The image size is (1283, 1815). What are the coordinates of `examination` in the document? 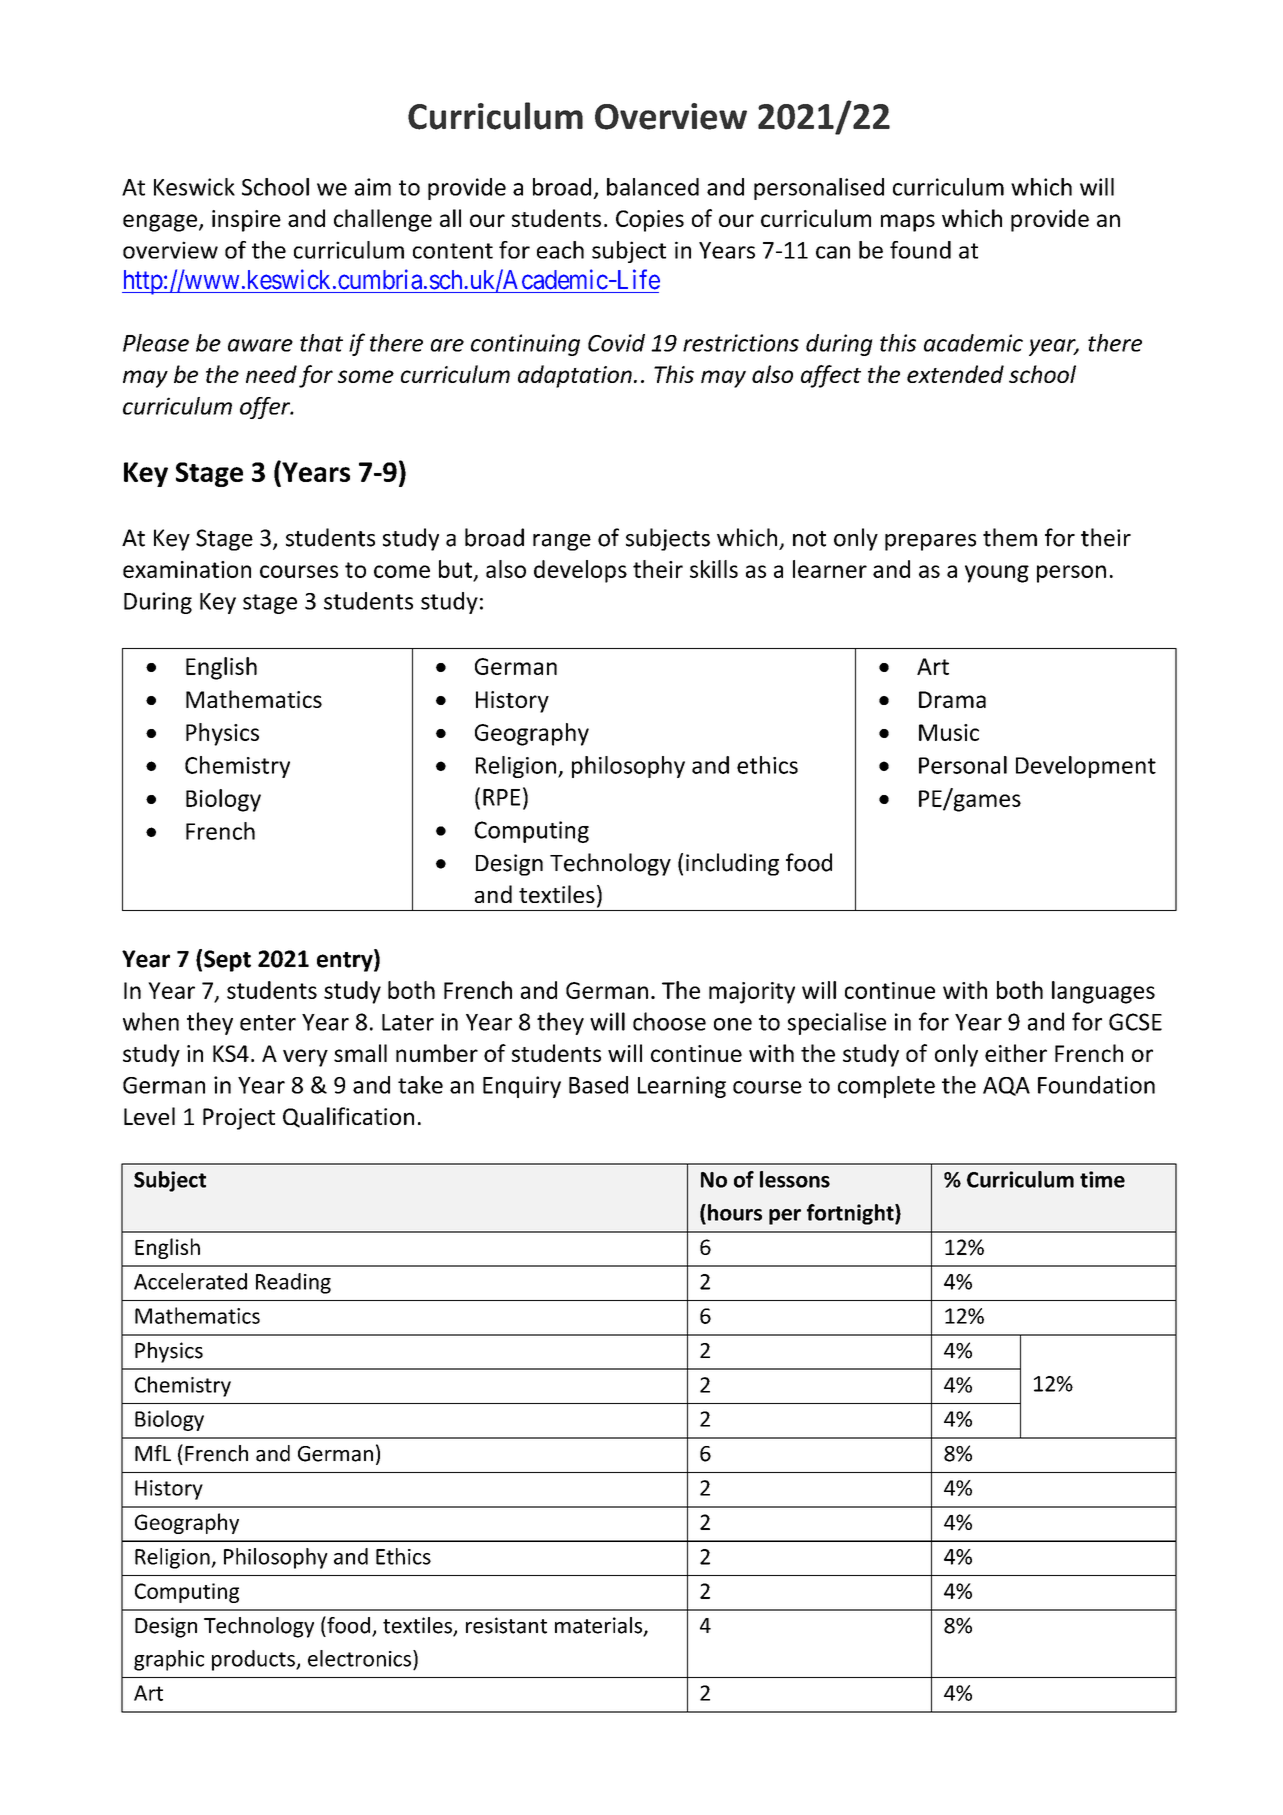 It's located at (187, 569).
